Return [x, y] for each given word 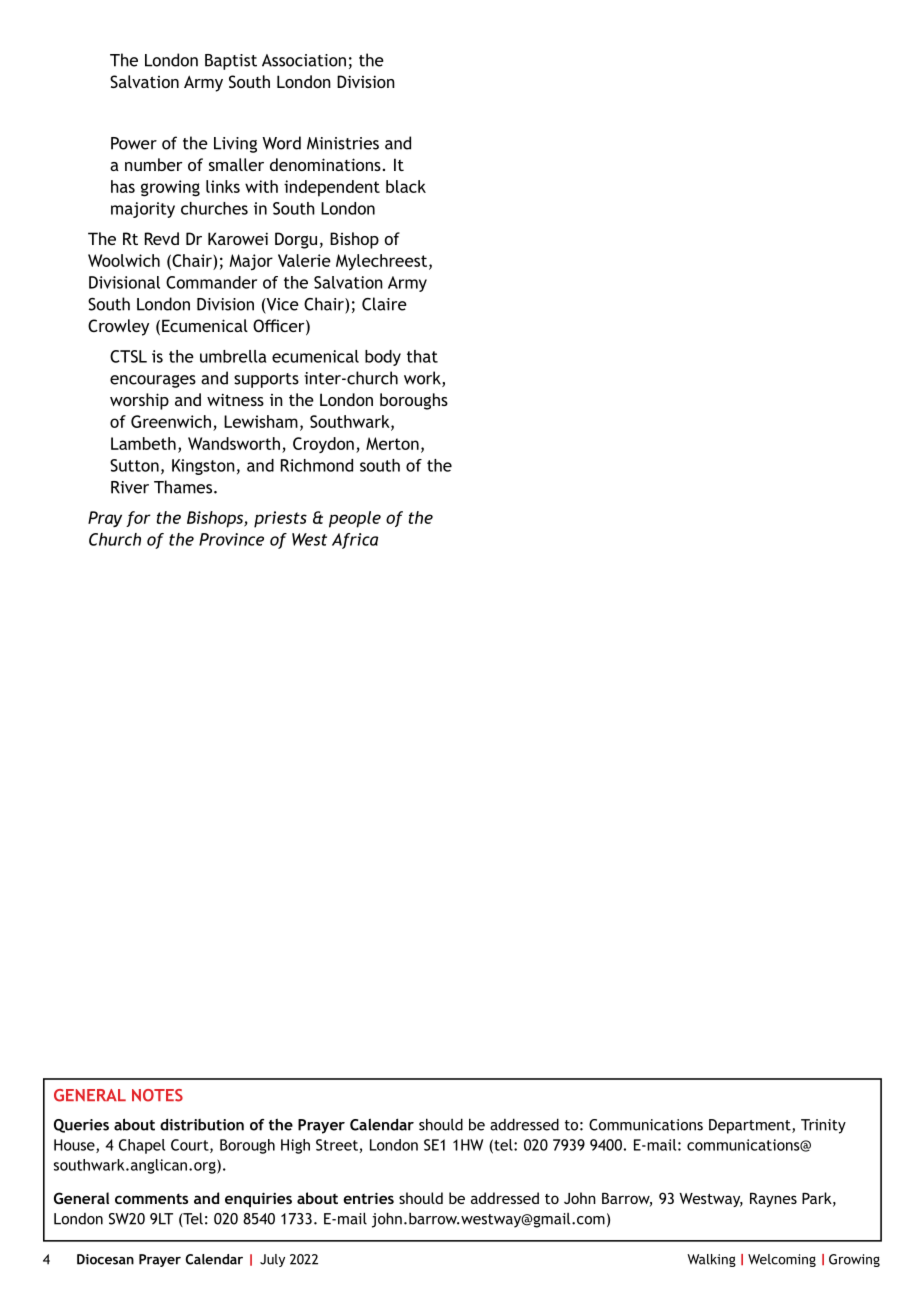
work [423, 379]
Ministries [343, 143]
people [355, 519]
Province [231, 539]
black [406, 186]
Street [337, 1145]
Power [134, 143]
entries [368, 1198]
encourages [153, 381]
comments [151, 1198]
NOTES [157, 1095]
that [422, 356]
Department [751, 1126]
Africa [355, 541]
